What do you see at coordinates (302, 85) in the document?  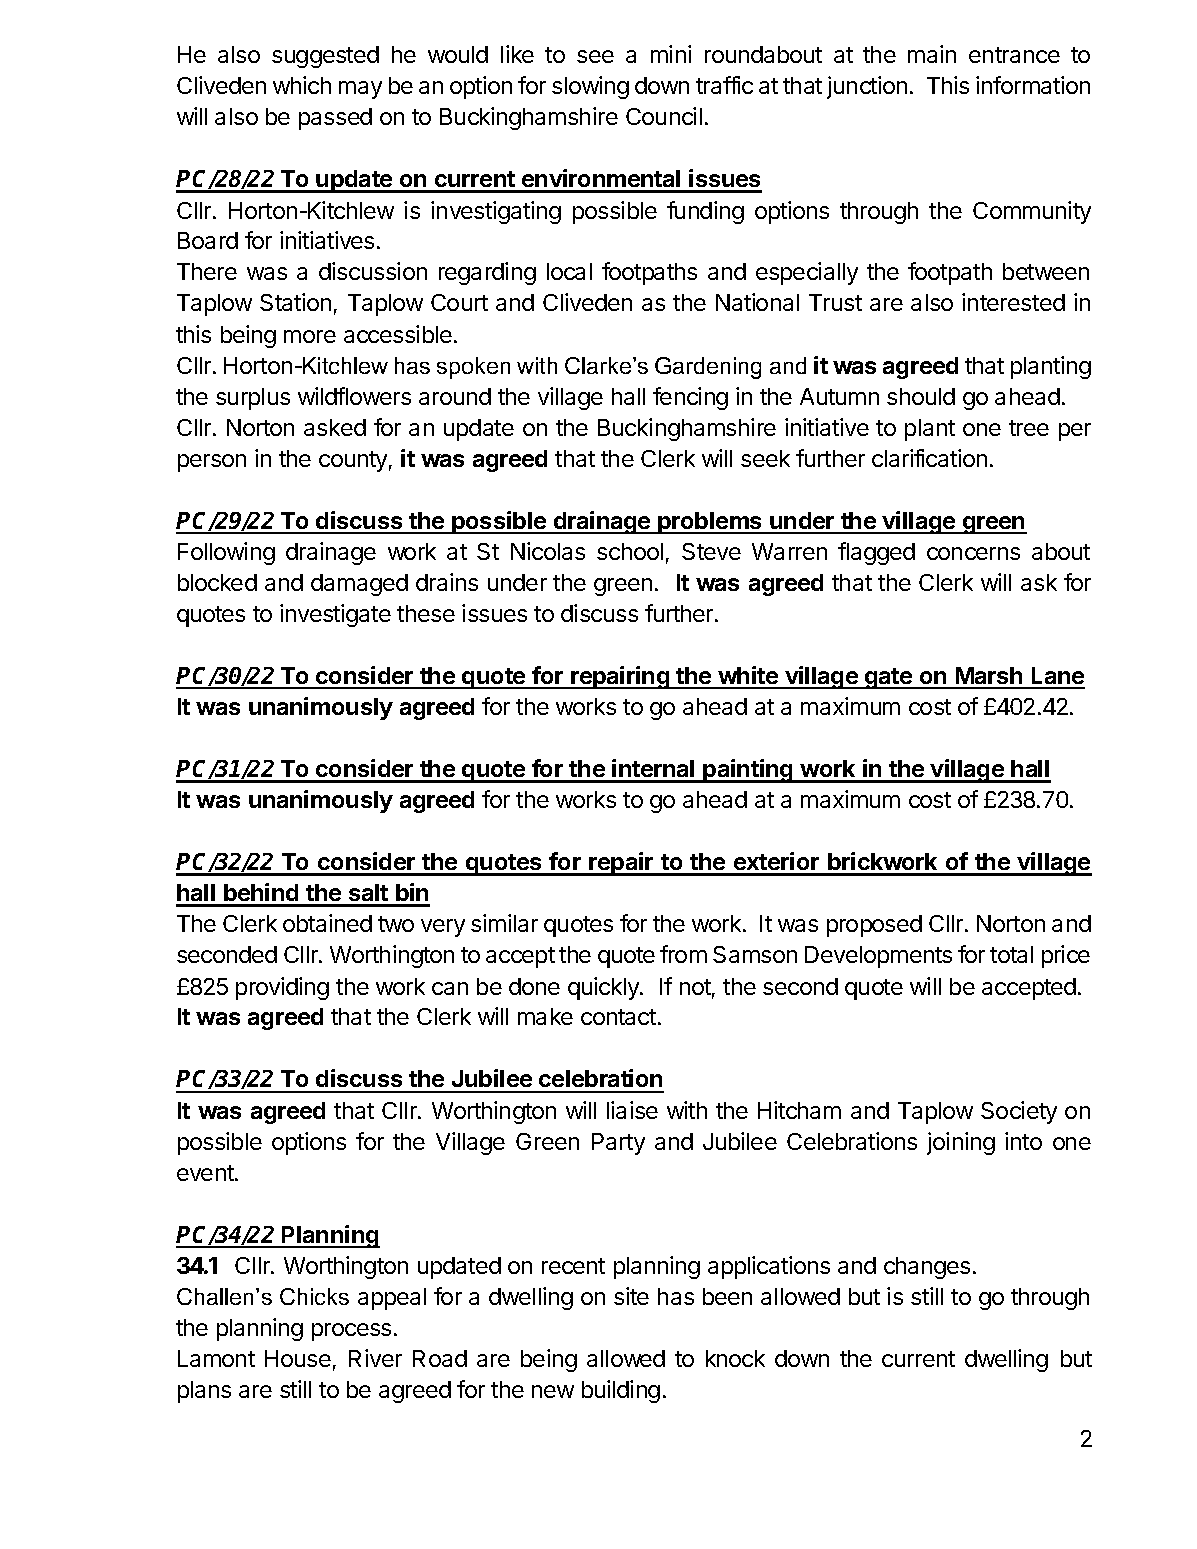 I see `which` at bounding box center [302, 85].
